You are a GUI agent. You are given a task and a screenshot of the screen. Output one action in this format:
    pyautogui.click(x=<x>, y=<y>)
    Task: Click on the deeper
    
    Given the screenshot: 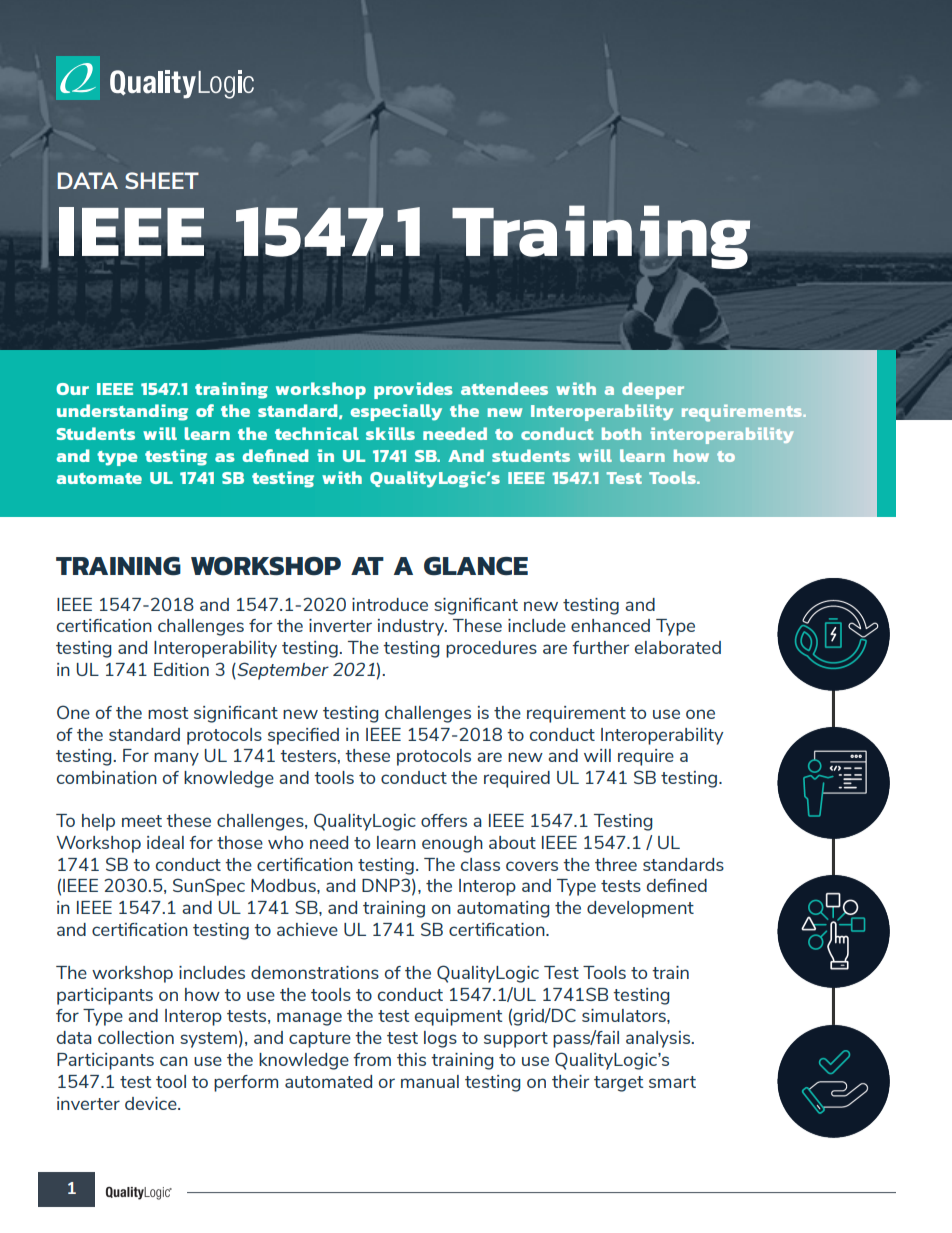 What is the action you would take?
    pyautogui.click(x=653, y=390)
